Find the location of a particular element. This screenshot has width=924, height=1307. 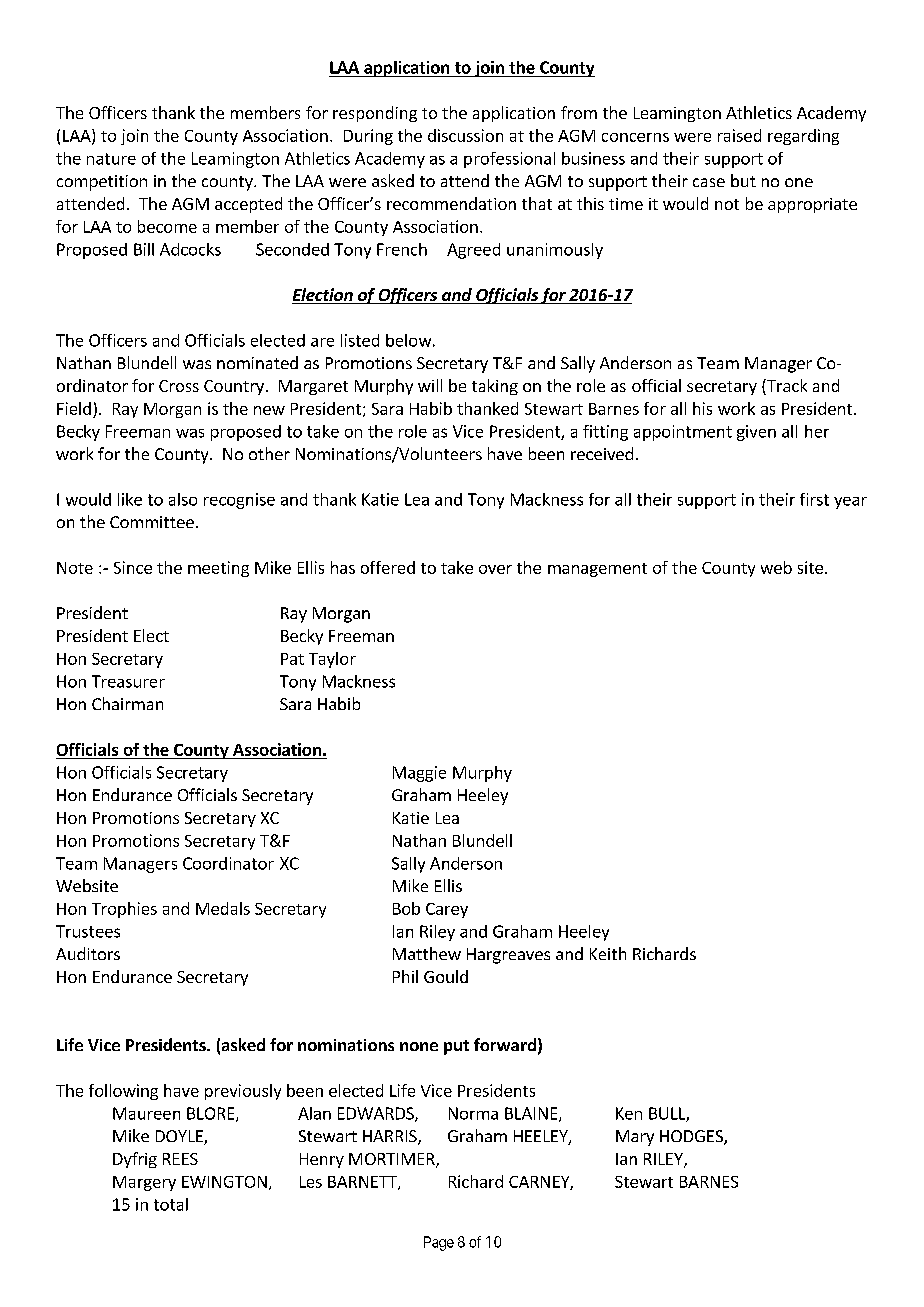

Page is located at coordinates (439, 1243).
